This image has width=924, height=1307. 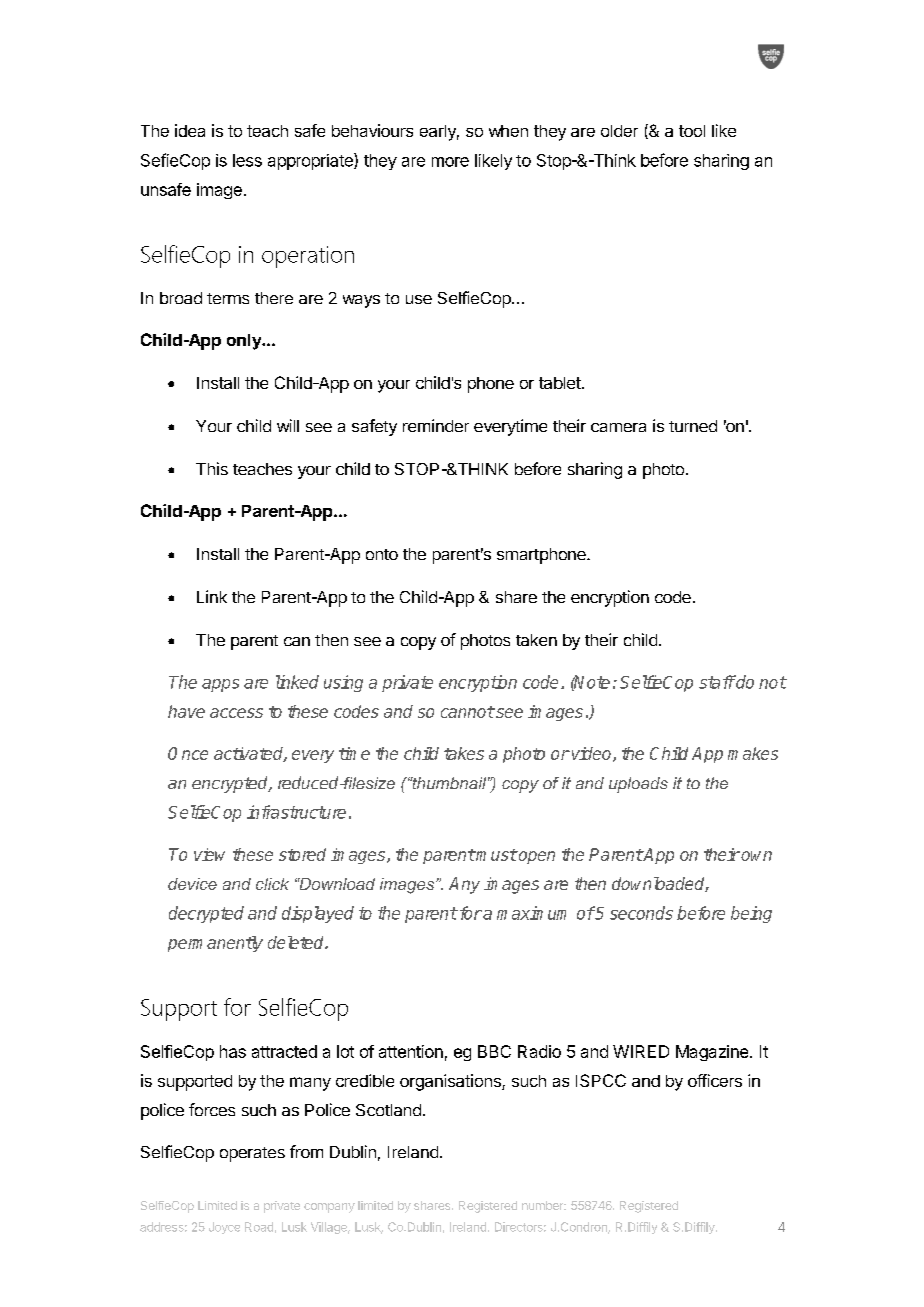 What do you see at coordinates (544, 1205) in the image?
I see `number` at bounding box center [544, 1205].
